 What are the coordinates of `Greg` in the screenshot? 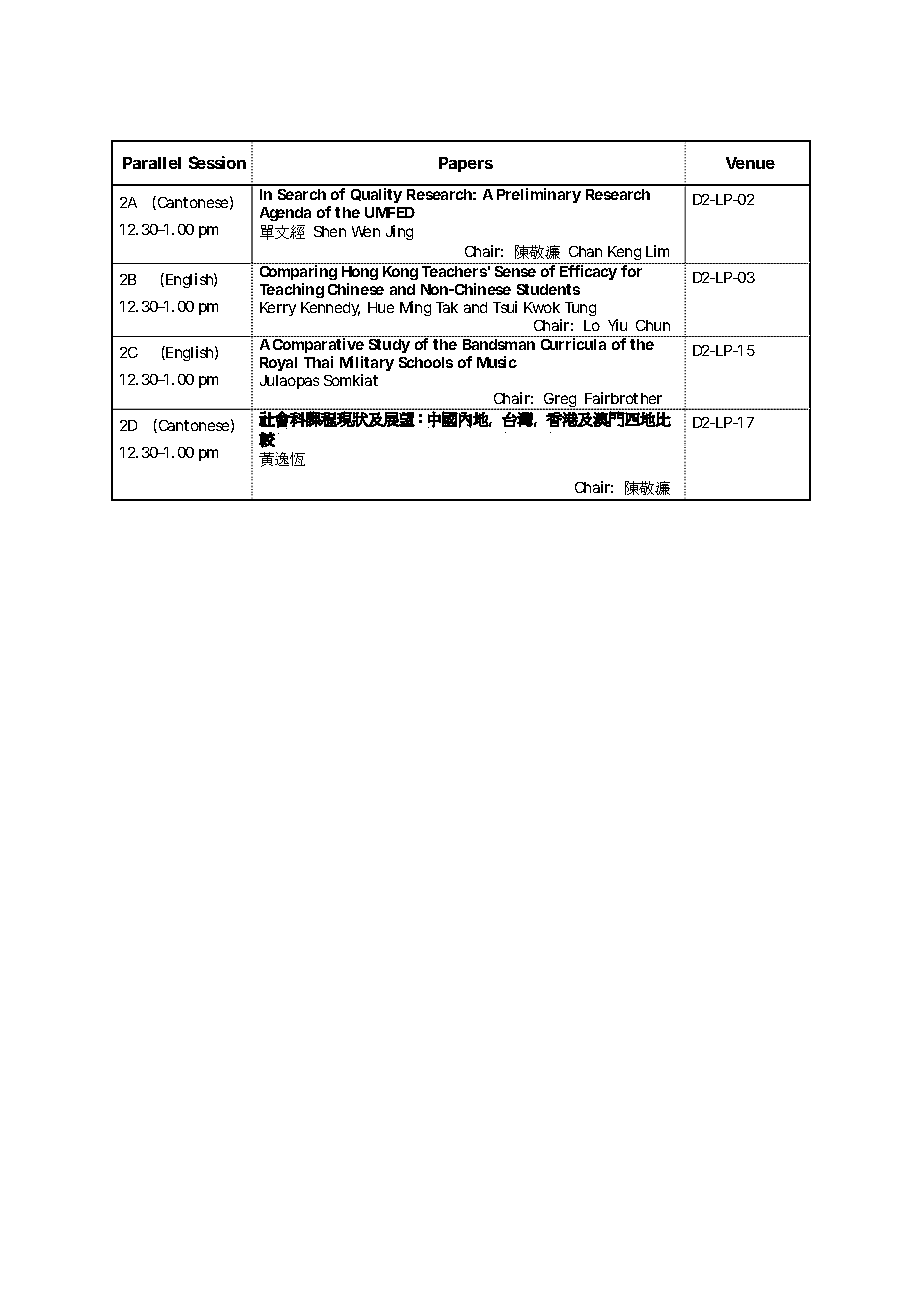 It's located at (560, 401).
